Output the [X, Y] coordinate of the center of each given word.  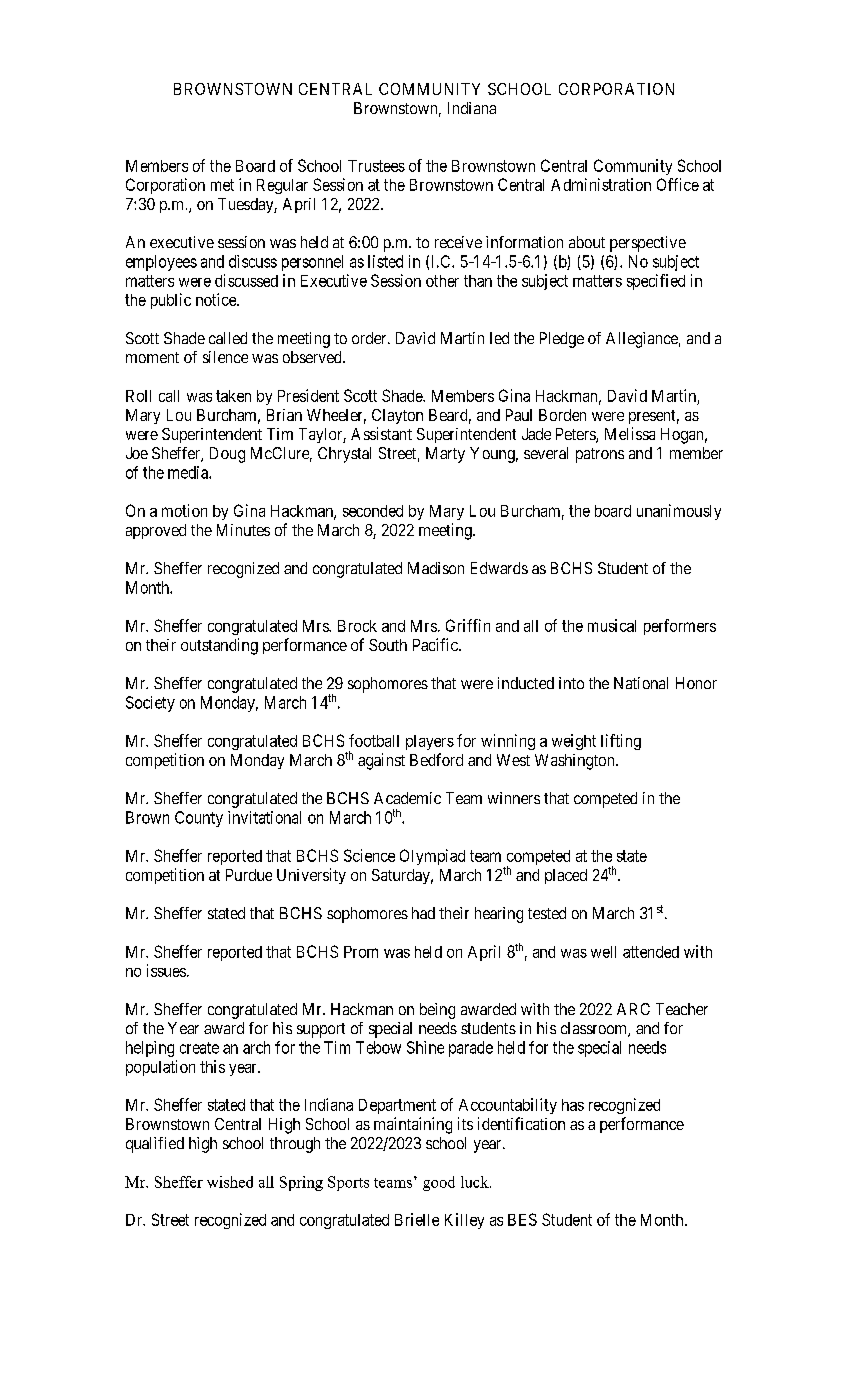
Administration [601, 184]
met [222, 185]
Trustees [376, 166]
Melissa [630, 433]
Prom [361, 952]
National [641, 683]
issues [166, 970]
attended [651, 952]
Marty [445, 455]
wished [230, 1182]
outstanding [219, 646]
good [439, 1183]
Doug [227, 455]
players [430, 742]
